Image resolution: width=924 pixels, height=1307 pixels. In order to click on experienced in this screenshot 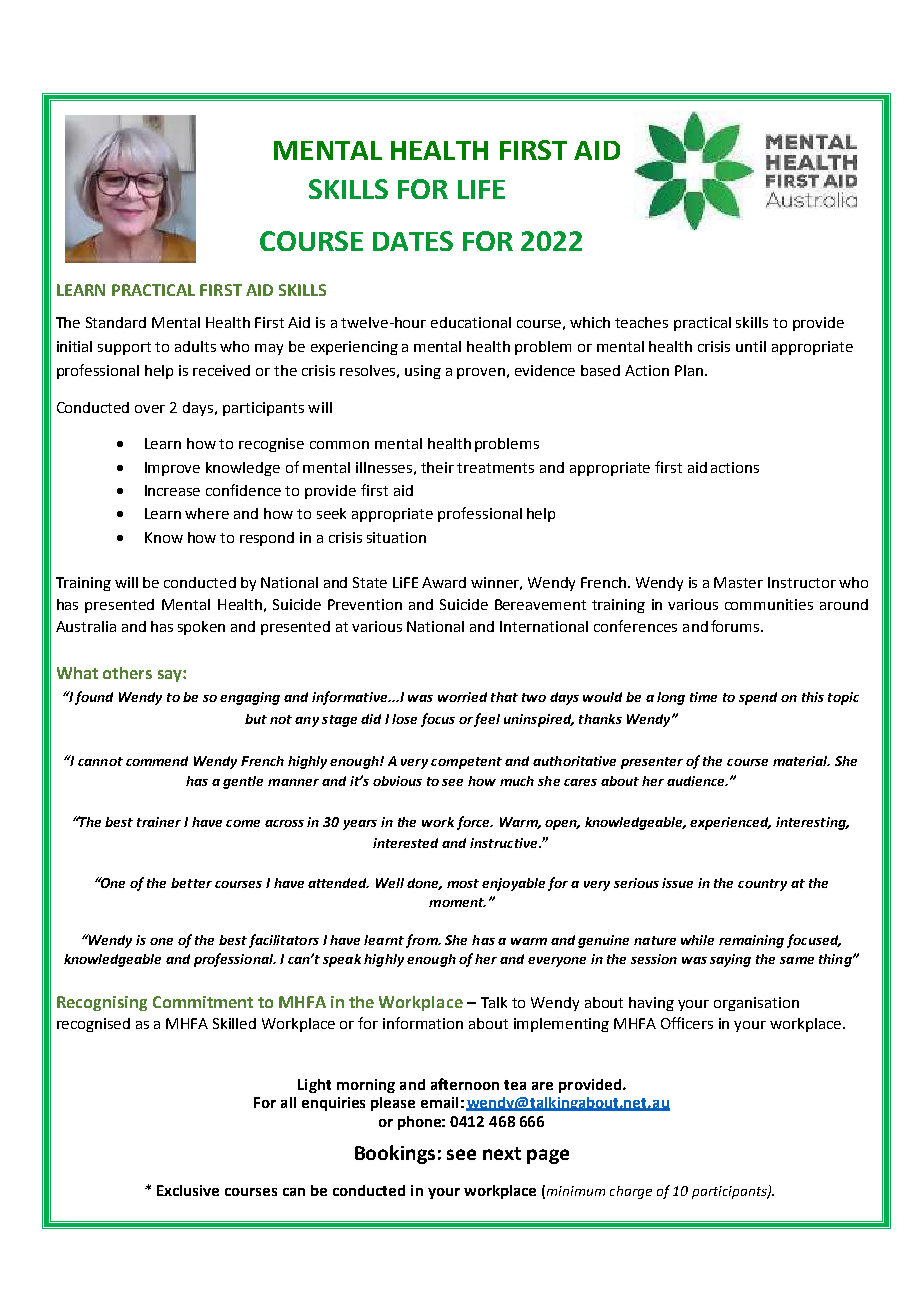, I will do `click(730, 823)`.
